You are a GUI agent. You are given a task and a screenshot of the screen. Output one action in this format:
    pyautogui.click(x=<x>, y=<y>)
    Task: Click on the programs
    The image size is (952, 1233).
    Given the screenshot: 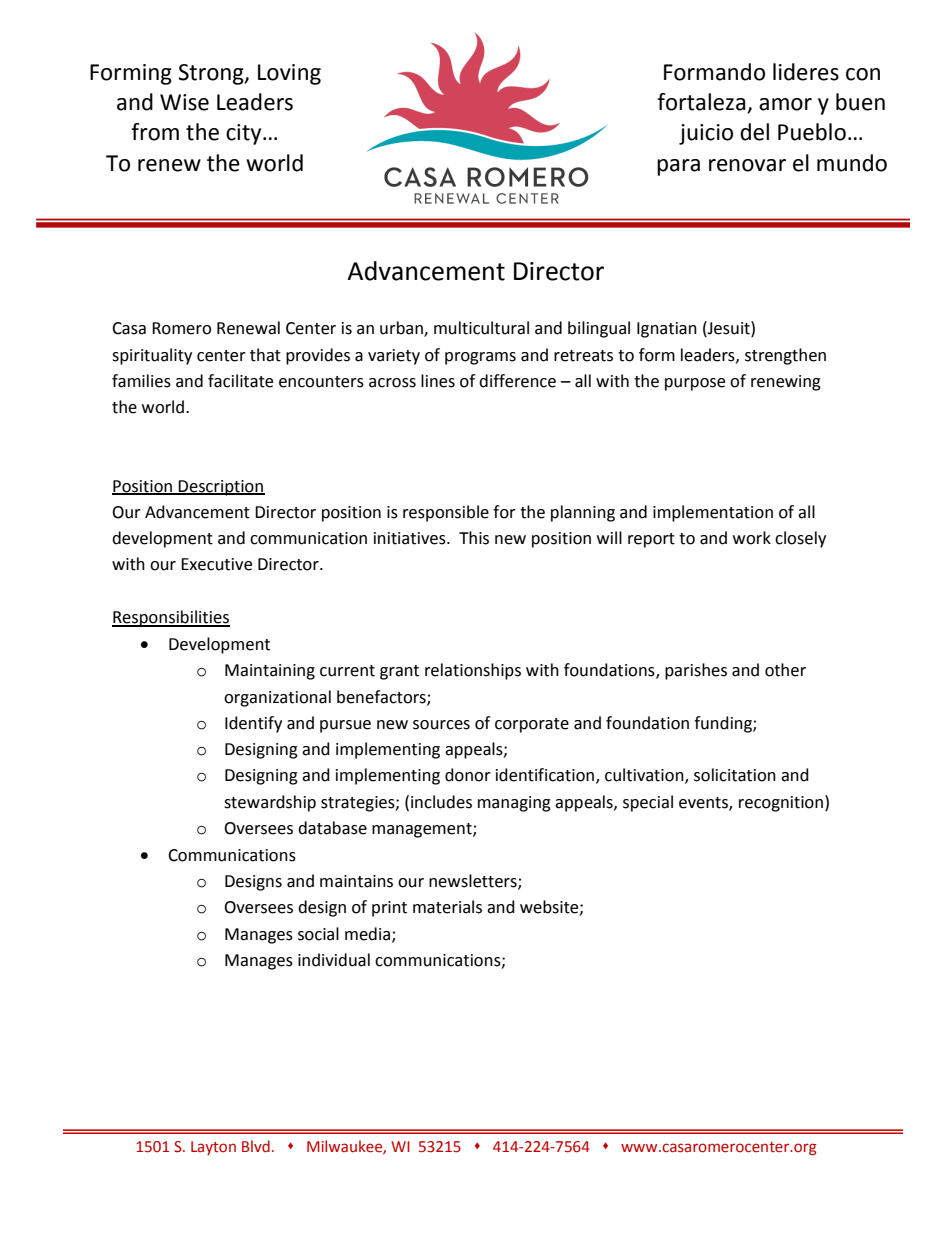 What is the action you would take?
    pyautogui.click(x=480, y=358)
